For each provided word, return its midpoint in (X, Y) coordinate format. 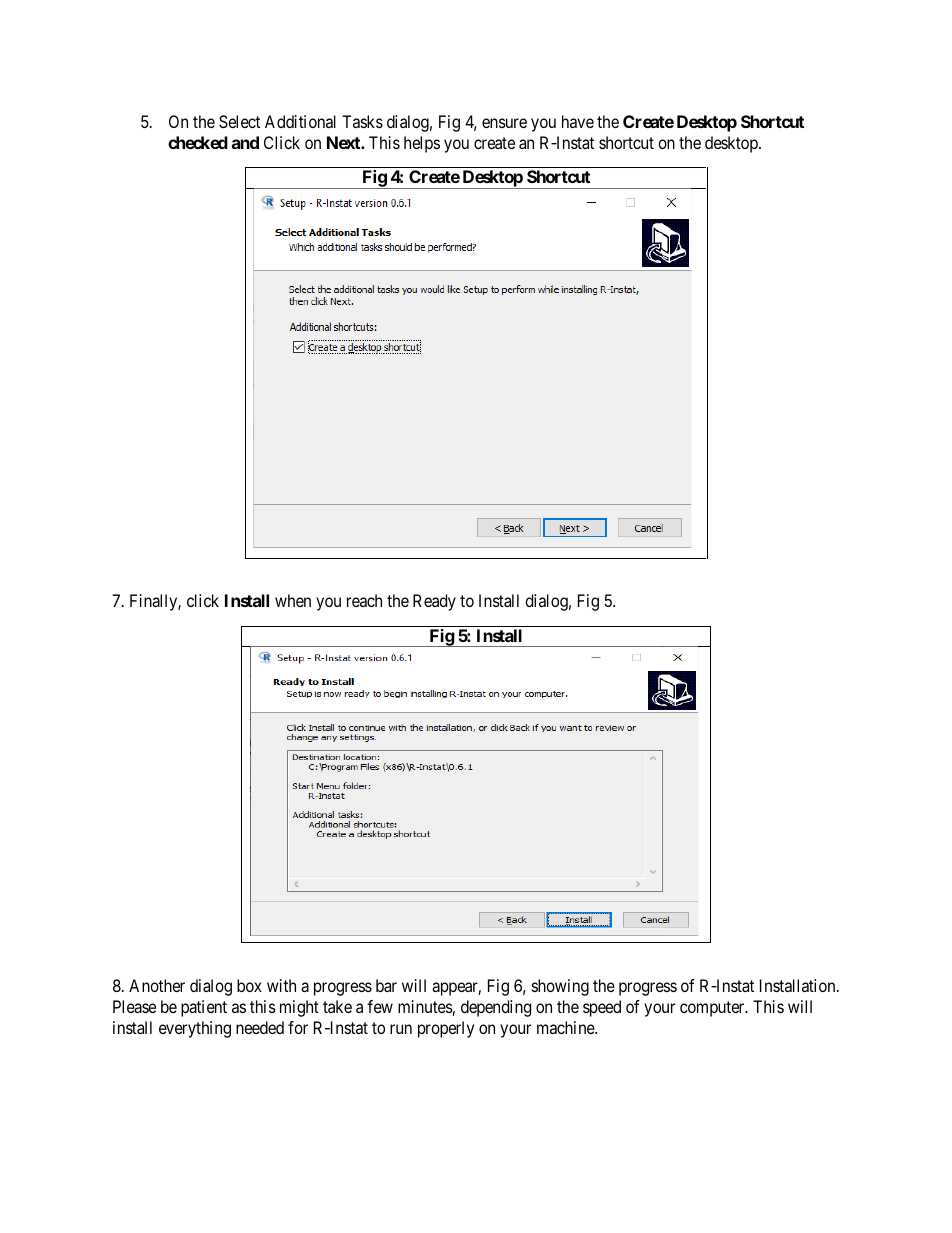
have (578, 121)
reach (364, 600)
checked (198, 142)
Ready (434, 602)
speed (602, 1008)
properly (446, 1029)
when (293, 600)
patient (204, 1008)
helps (422, 144)
